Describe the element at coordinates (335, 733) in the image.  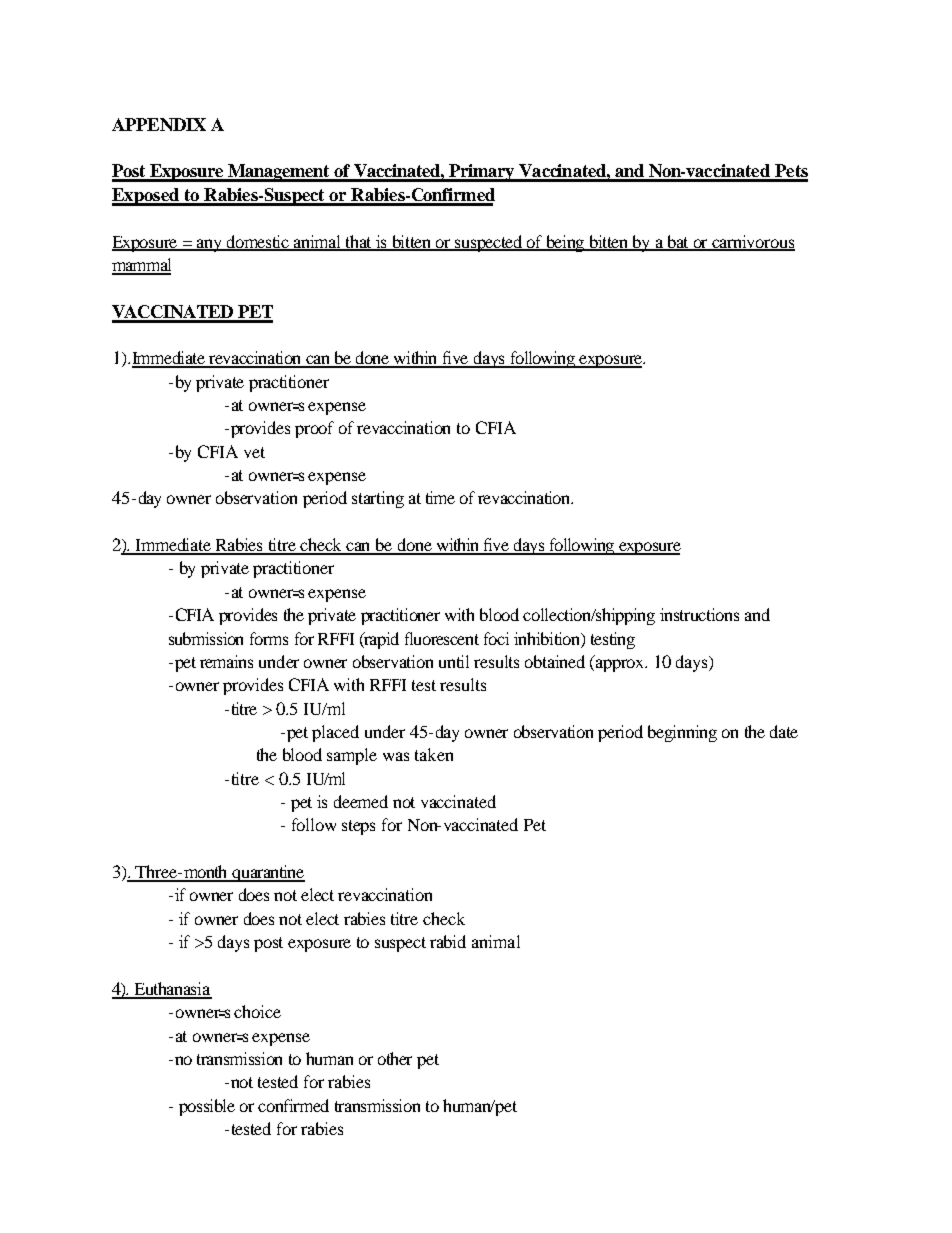
I see `placed` at that location.
